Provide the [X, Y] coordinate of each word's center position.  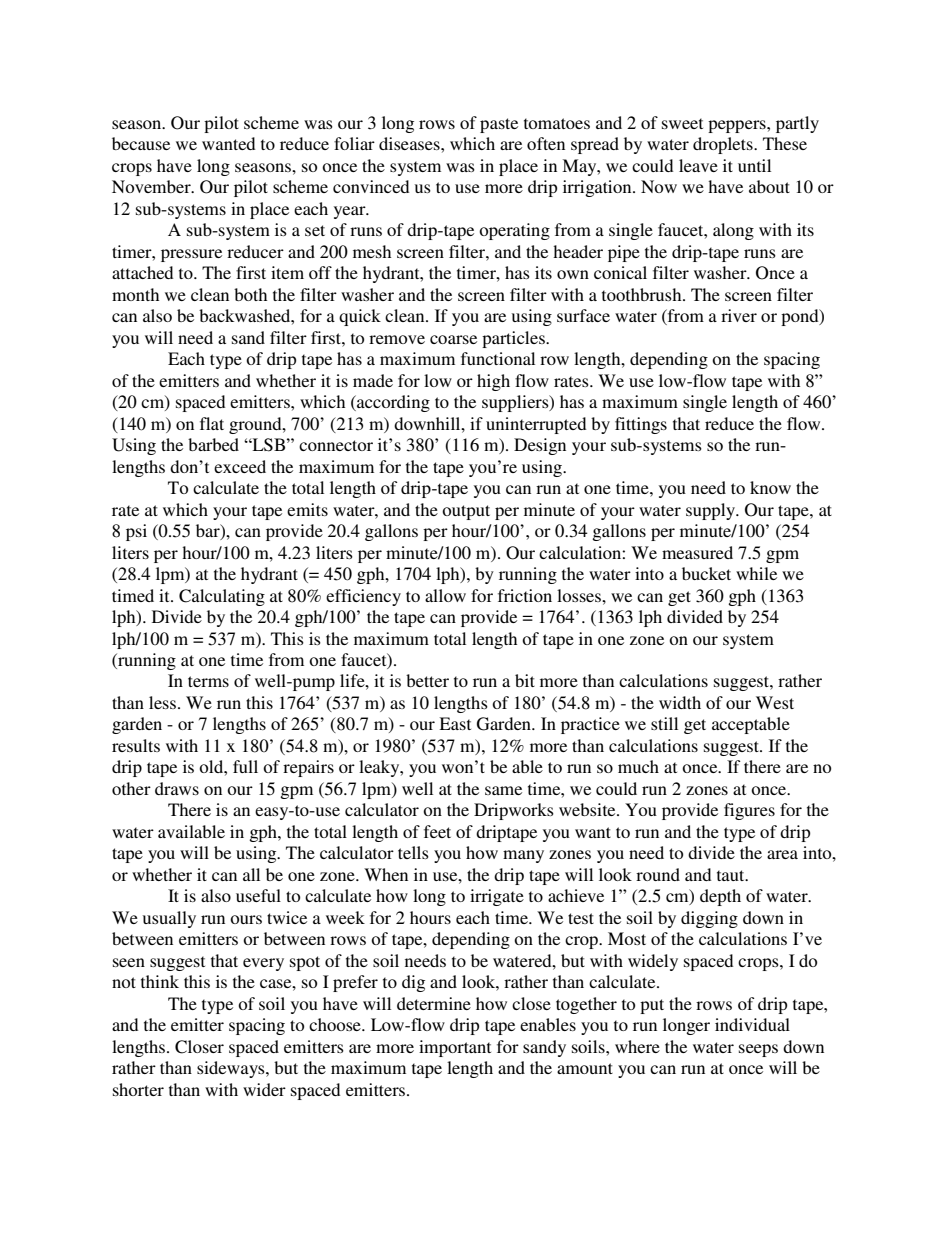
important [455, 1048]
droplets [724, 145]
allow [445, 595]
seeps [758, 1050]
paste [499, 125]
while [756, 573]
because [141, 143]
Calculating [222, 597]
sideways [232, 1069]
